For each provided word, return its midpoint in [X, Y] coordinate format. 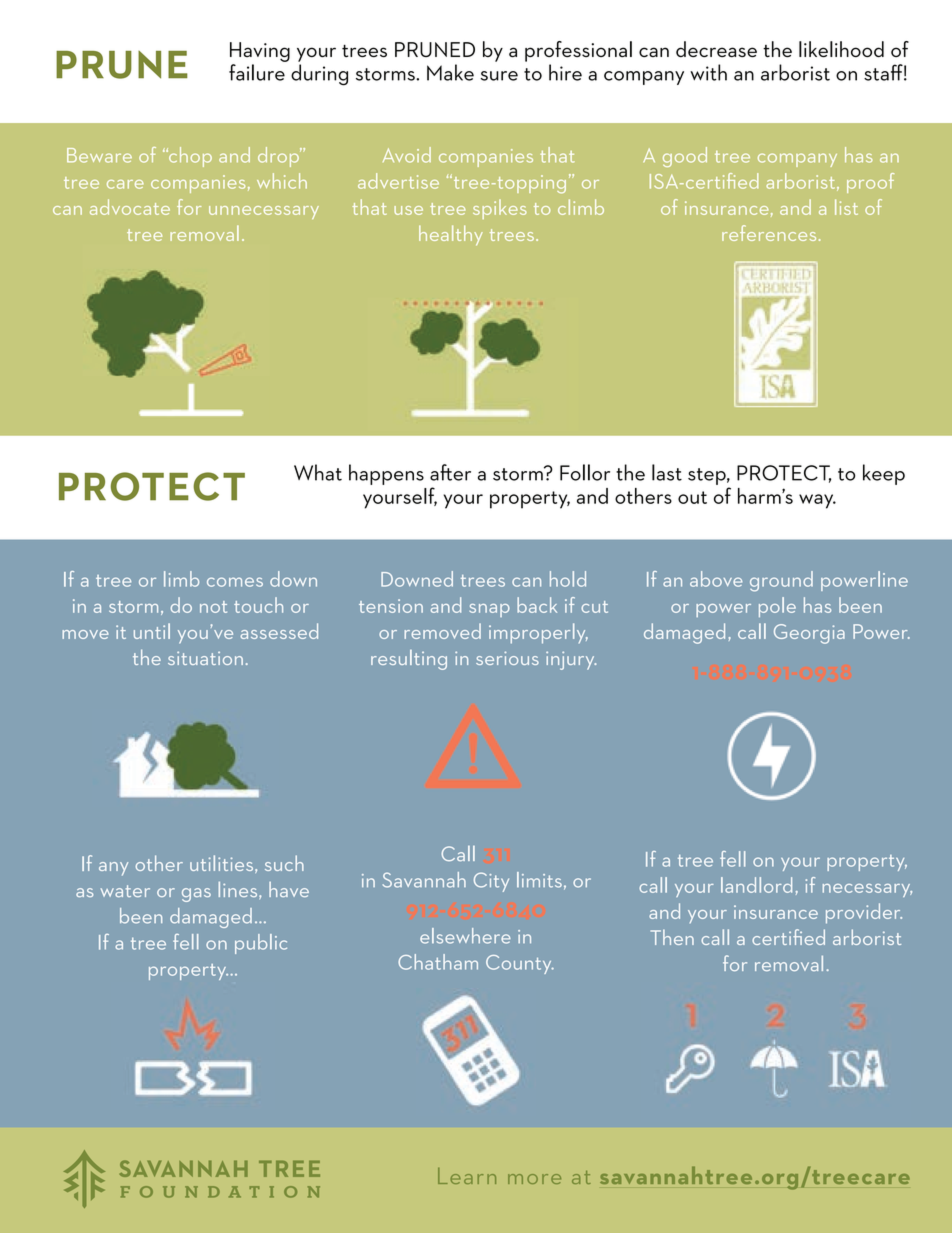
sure [499, 76]
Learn [467, 1176]
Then [672, 937]
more [534, 1179]
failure [257, 72]
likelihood [841, 49]
